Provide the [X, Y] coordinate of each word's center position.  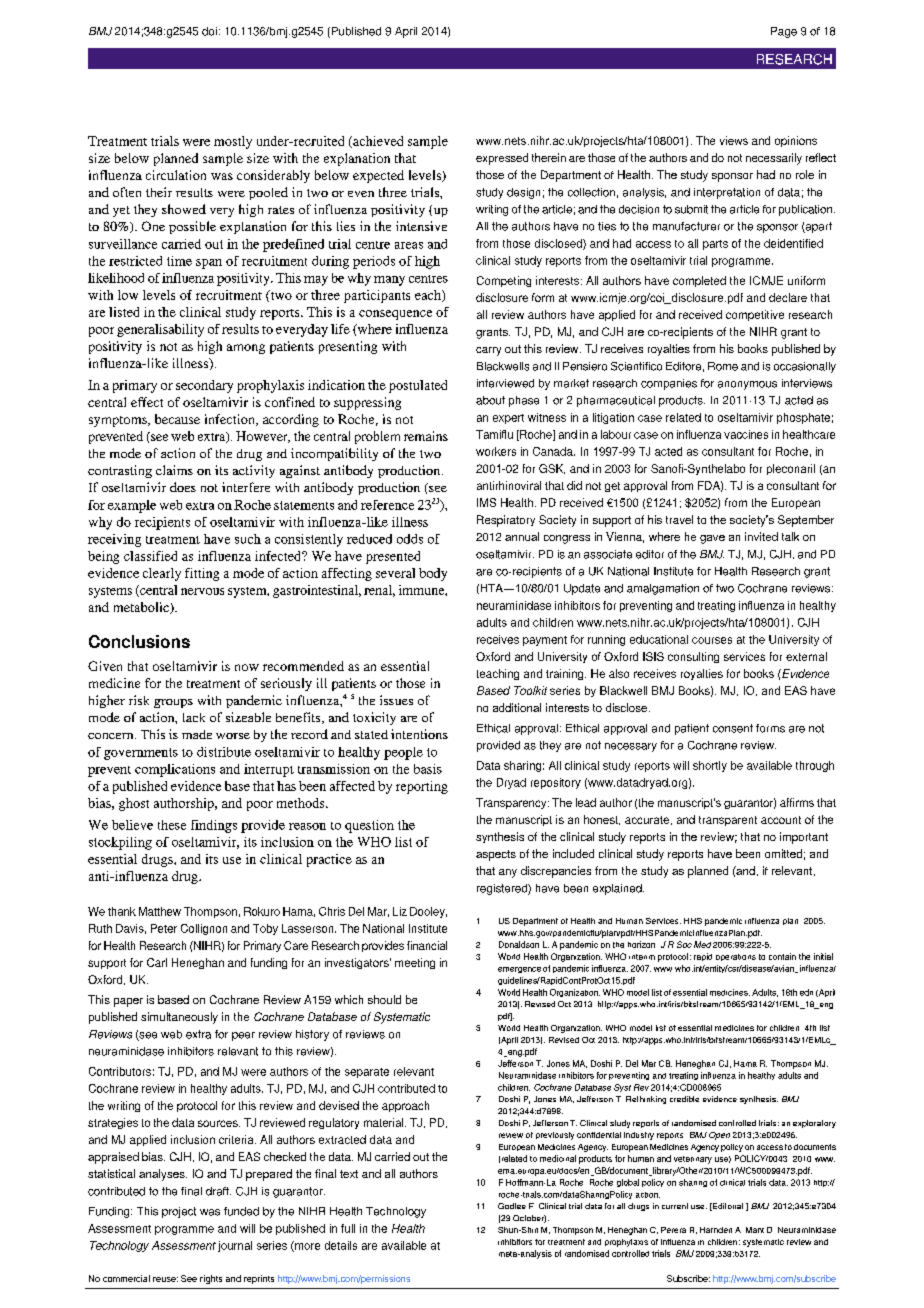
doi [209, 31]
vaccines [746, 434]
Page [784, 32]
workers [496, 451]
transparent [728, 821]
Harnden [716, 1230]
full [348, 1228]
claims [174, 470]
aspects [496, 855]
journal [235, 1246]
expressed [502, 159]
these [172, 825]
